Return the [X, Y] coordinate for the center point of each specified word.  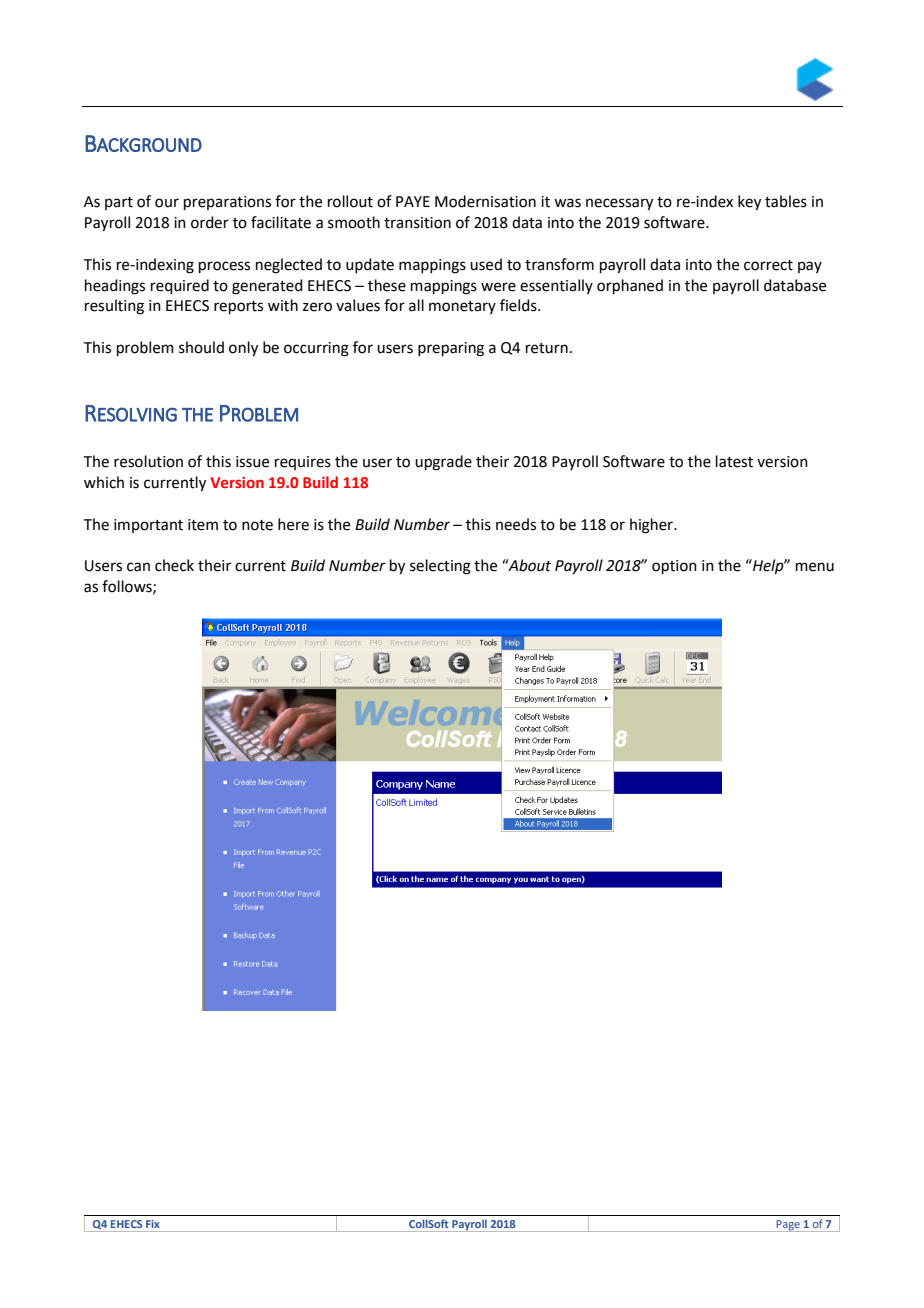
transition [417, 223]
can [138, 567]
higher [652, 526]
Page [788, 1226]
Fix [152, 1224]
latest [734, 461]
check [174, 565]
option [674, 567]
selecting [440, 567]
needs [516, 524]
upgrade [443, 463]
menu [815, 567]
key [749, 203]
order [210, 222]
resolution [148, 461]
